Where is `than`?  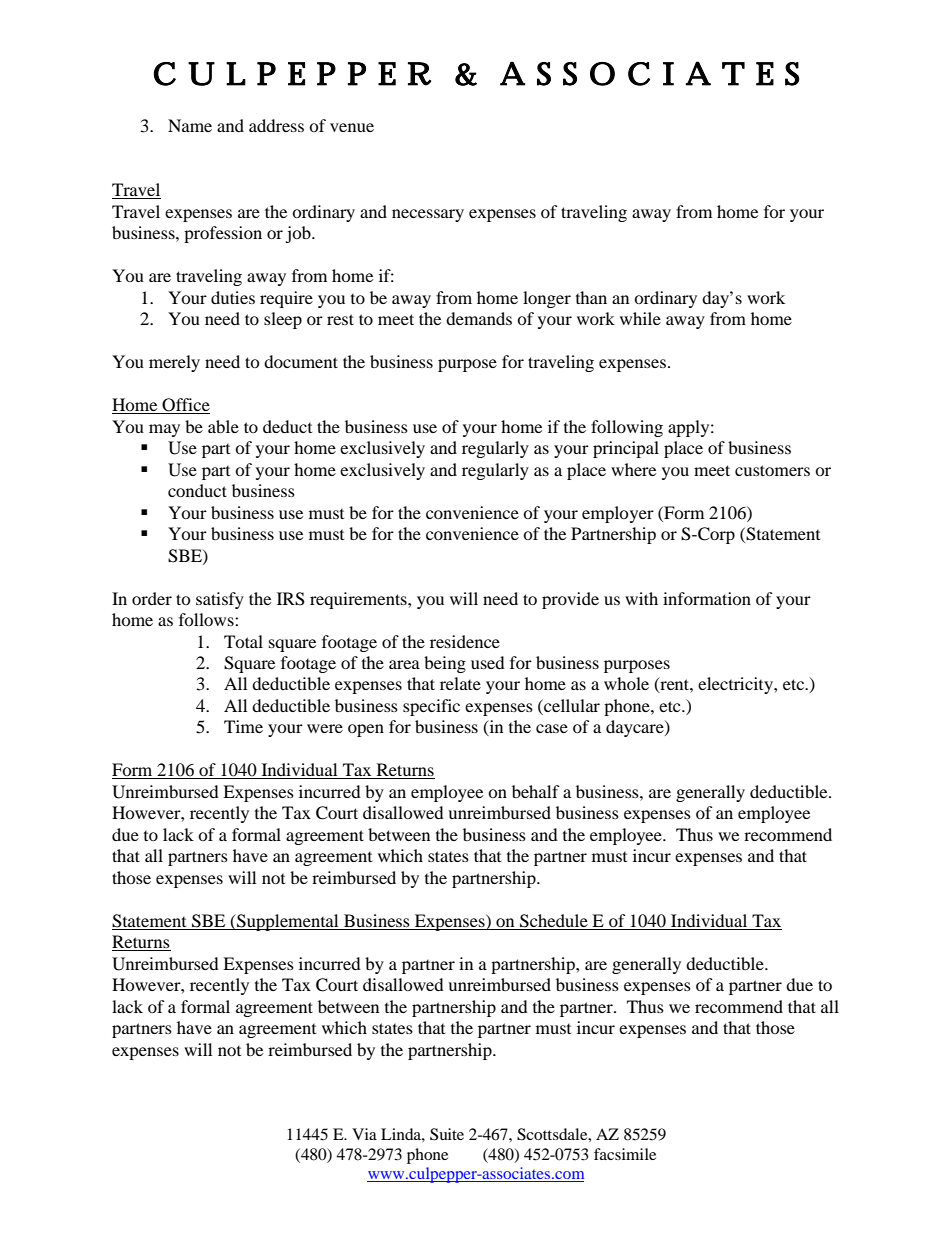 than is located at coordinates (591, 297).
